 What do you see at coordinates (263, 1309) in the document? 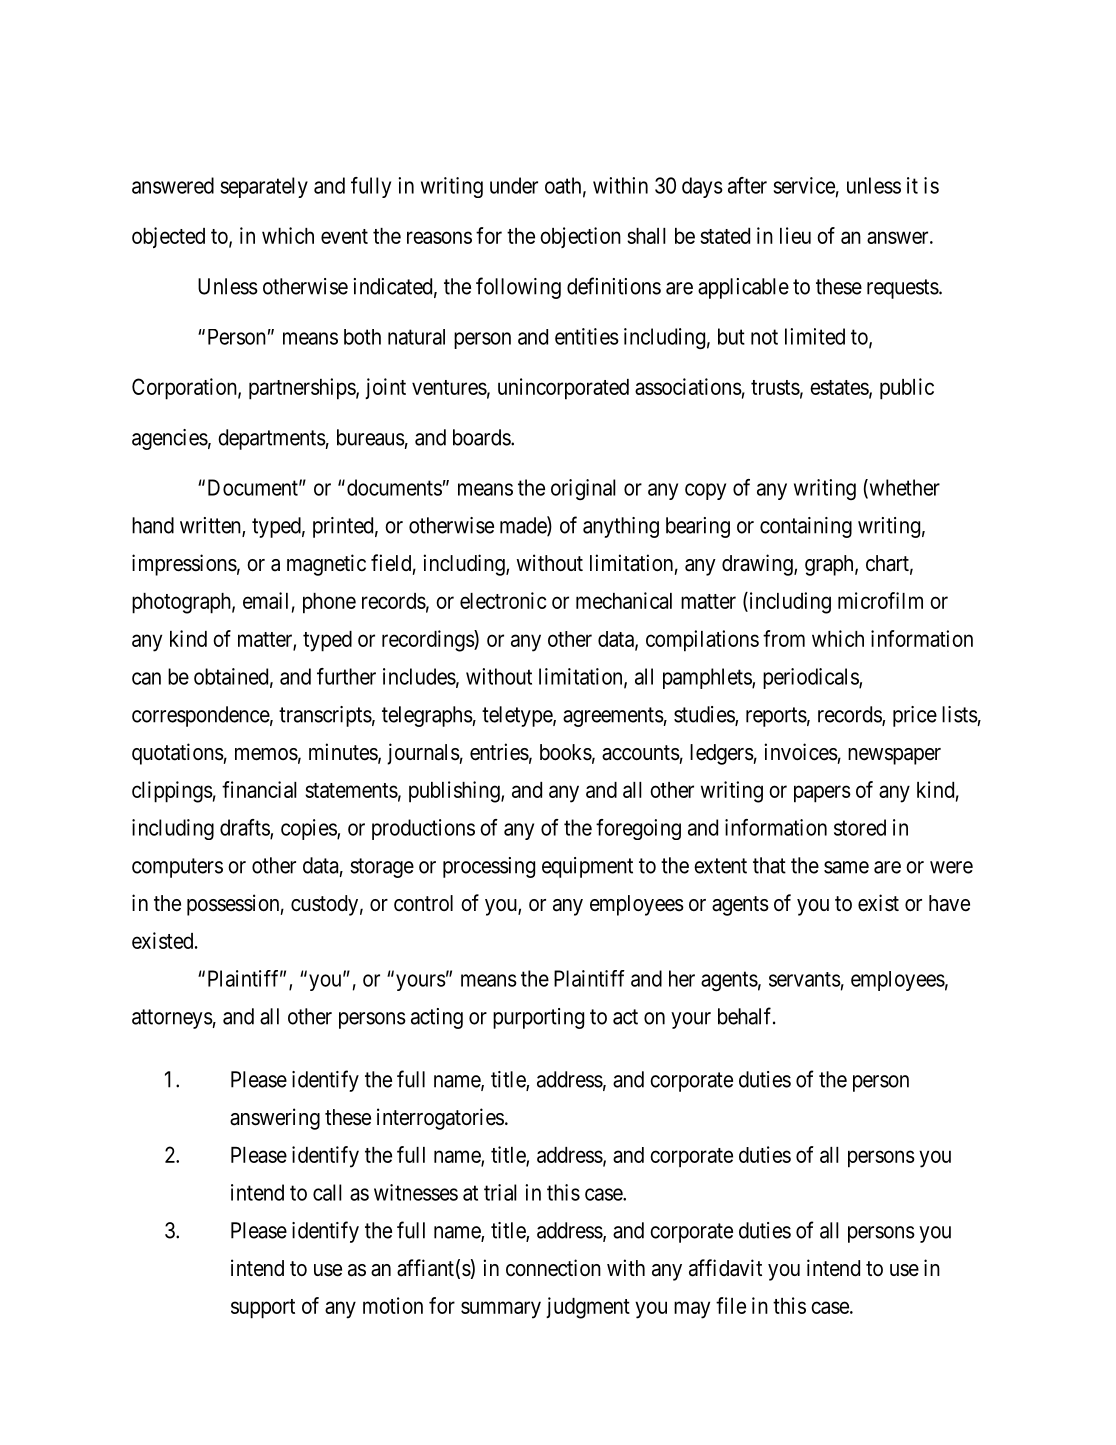
I see `support` at bounding box center [263, 1309].
